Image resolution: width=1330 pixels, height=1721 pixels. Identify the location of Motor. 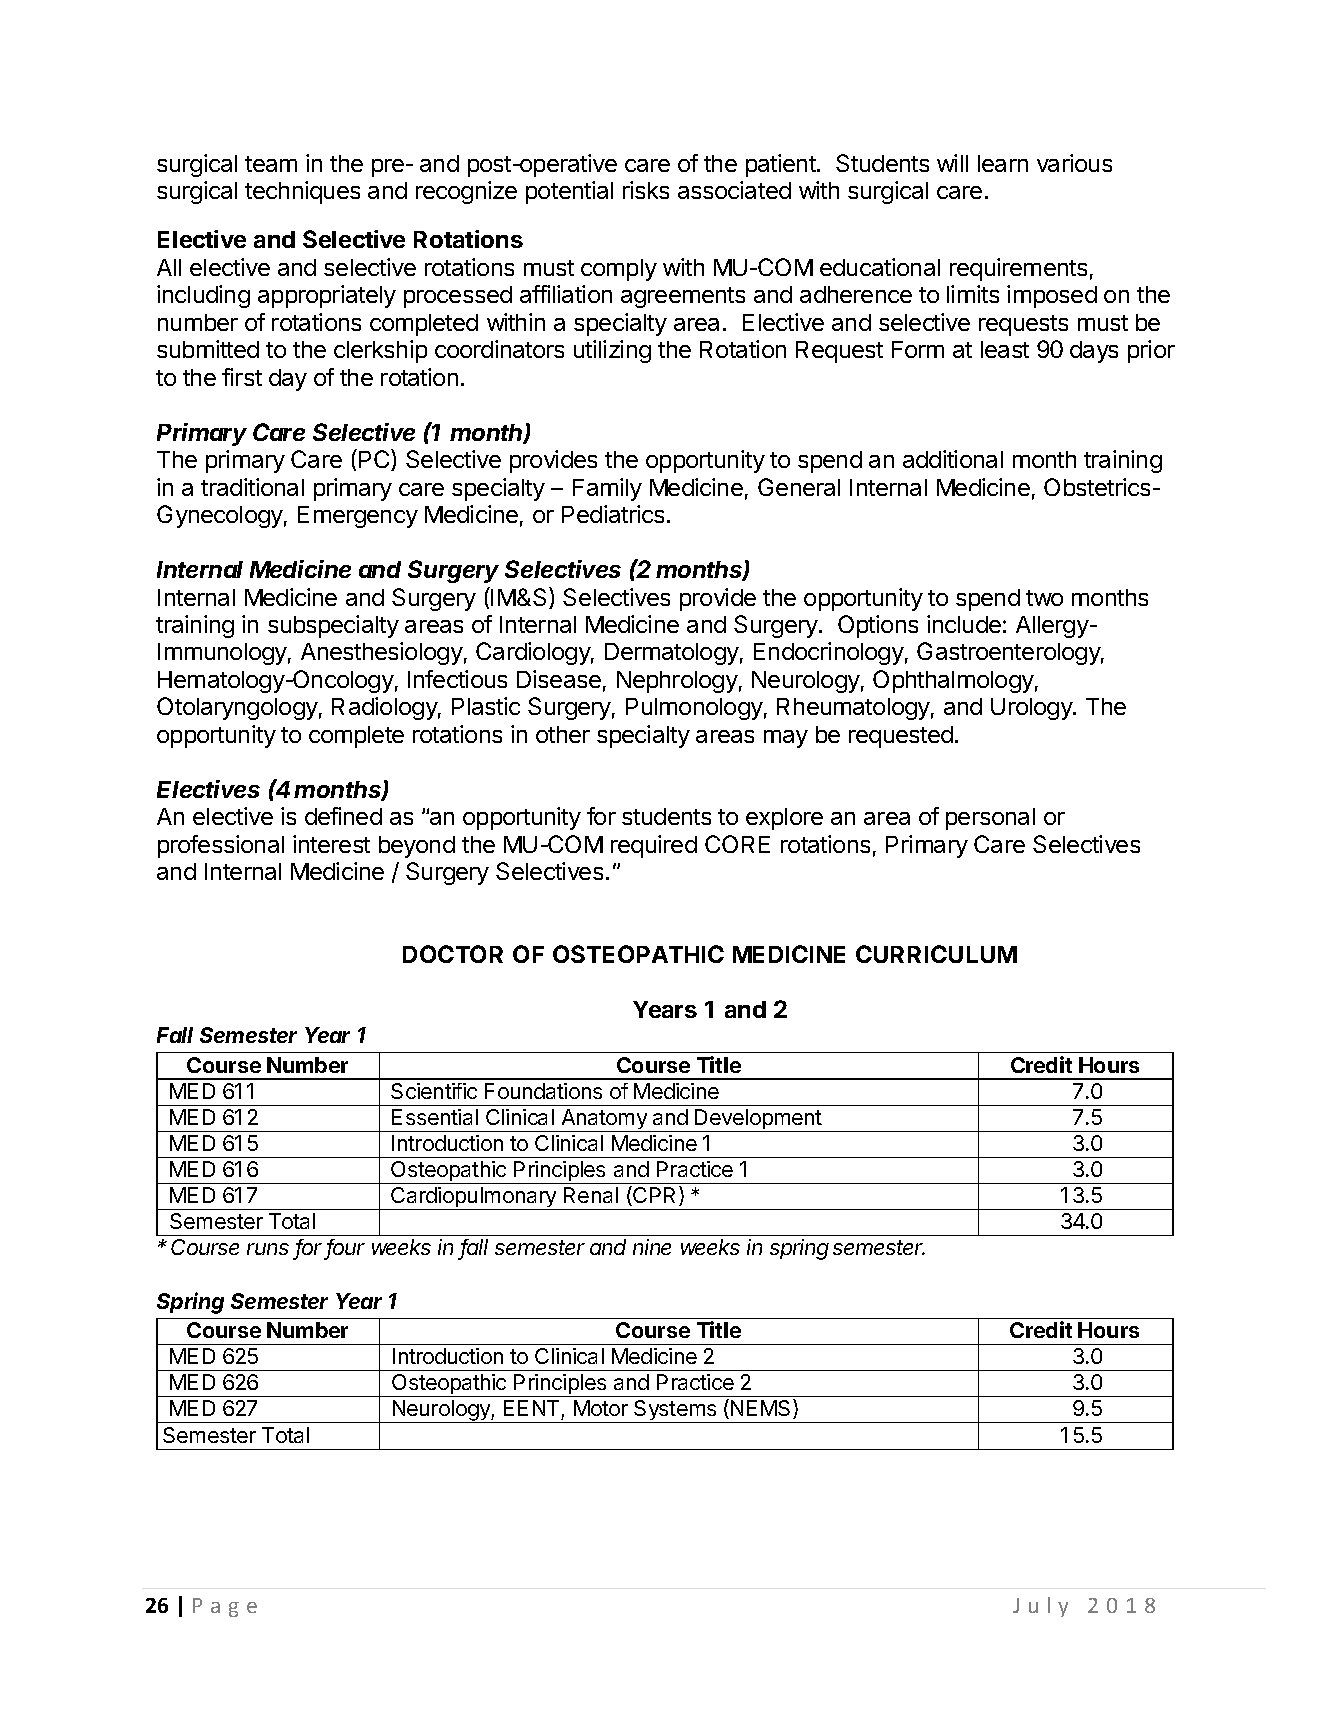
(601, 1408).
